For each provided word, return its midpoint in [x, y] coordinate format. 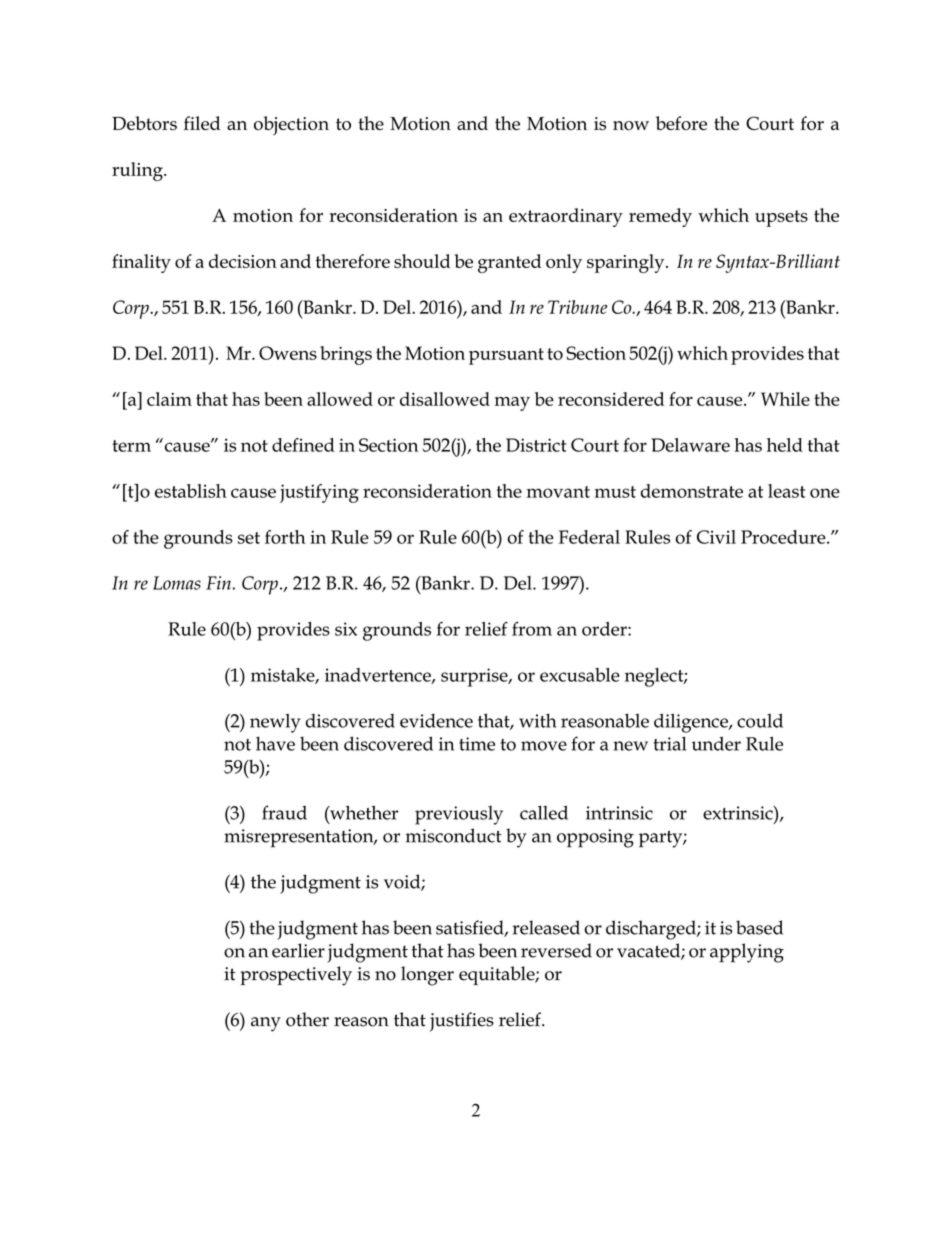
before [681, 123]
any [266, 1024]
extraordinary [566, 217]
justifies [462, 1022]
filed [202, 123]
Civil [716, 537]
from [532, 628]
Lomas [177, 583]
